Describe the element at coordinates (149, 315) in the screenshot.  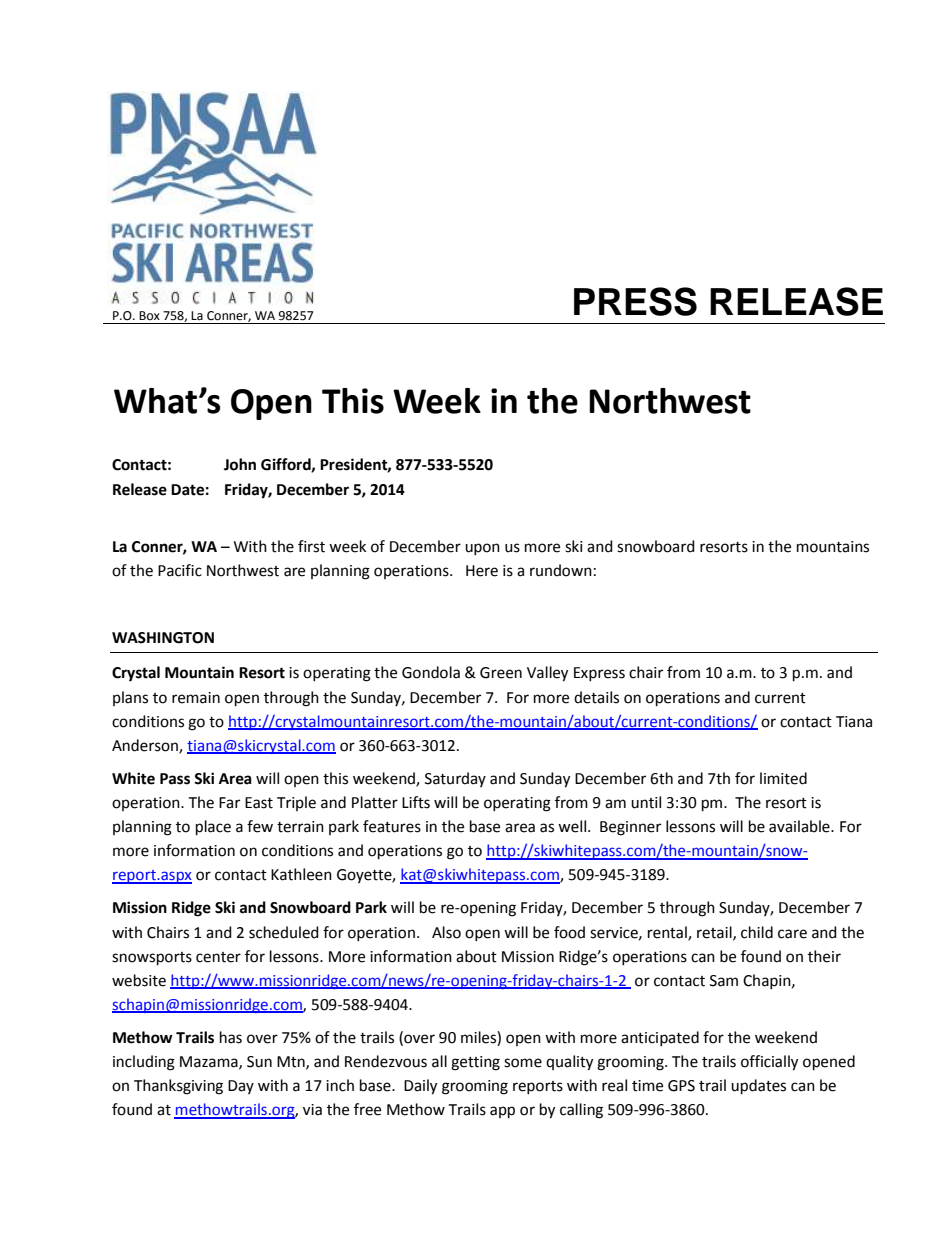
I see `Box` at that location.
